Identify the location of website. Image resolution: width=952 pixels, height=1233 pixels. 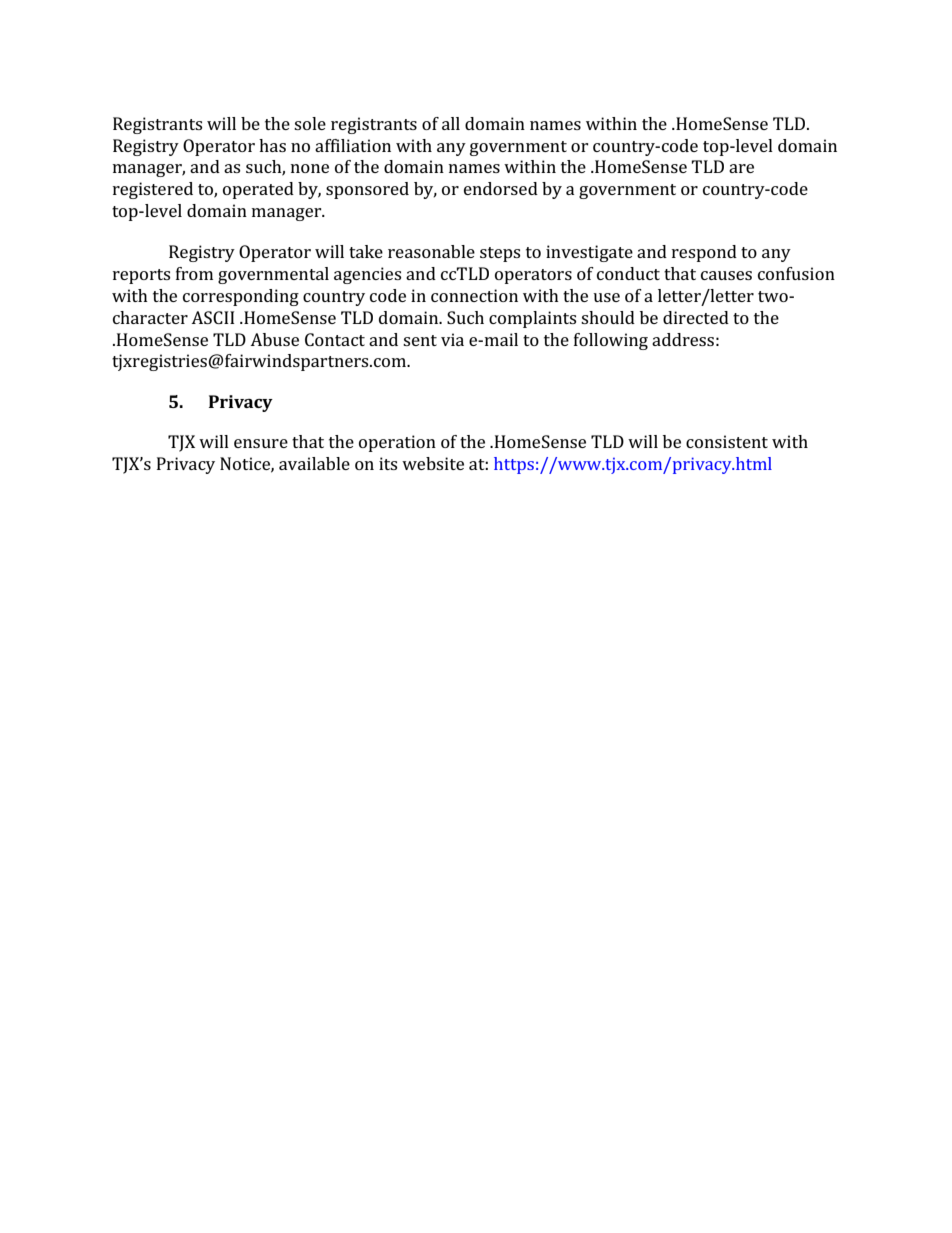
(433, 463).
